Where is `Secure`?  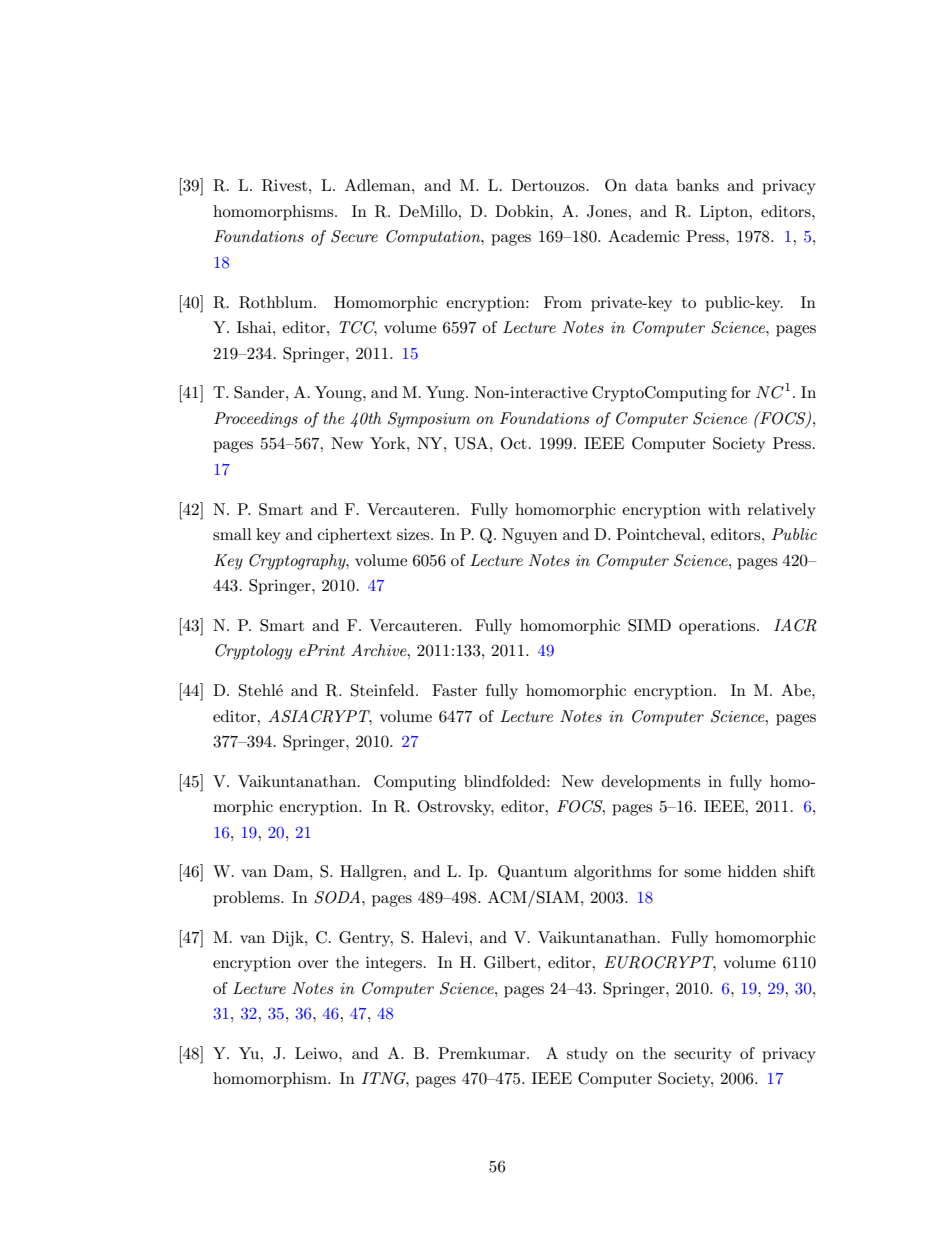
Secure is located at coordinates (354, 236).
